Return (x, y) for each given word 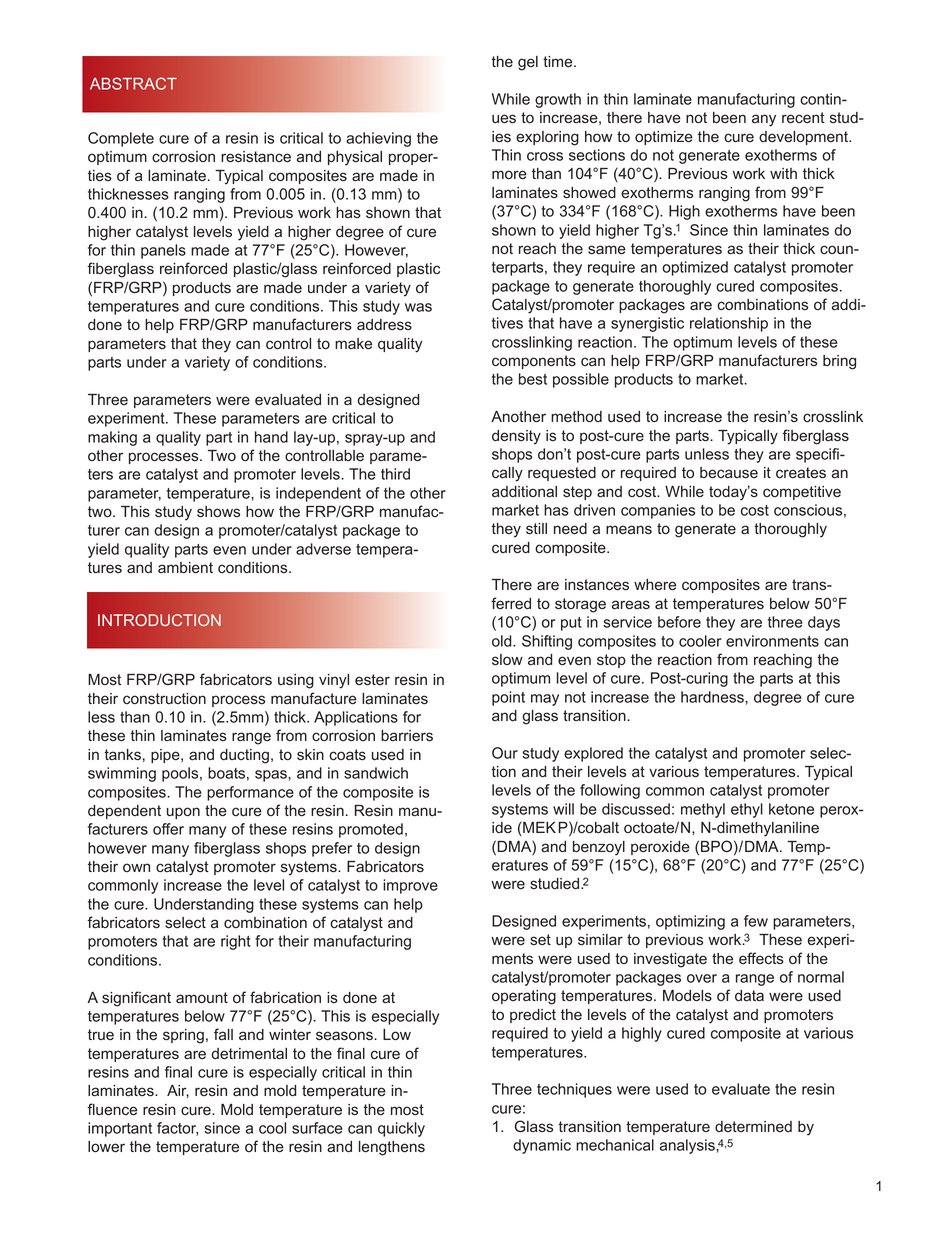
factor (177, 1129)
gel (528, 63)
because (729, 473)
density (516, 437)
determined (753, 1126)
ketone (791, 809)
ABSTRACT (133, 83)
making (112, 438)
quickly (401, 1129)
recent (803, 118)
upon (183, 813)
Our (505, 753)
